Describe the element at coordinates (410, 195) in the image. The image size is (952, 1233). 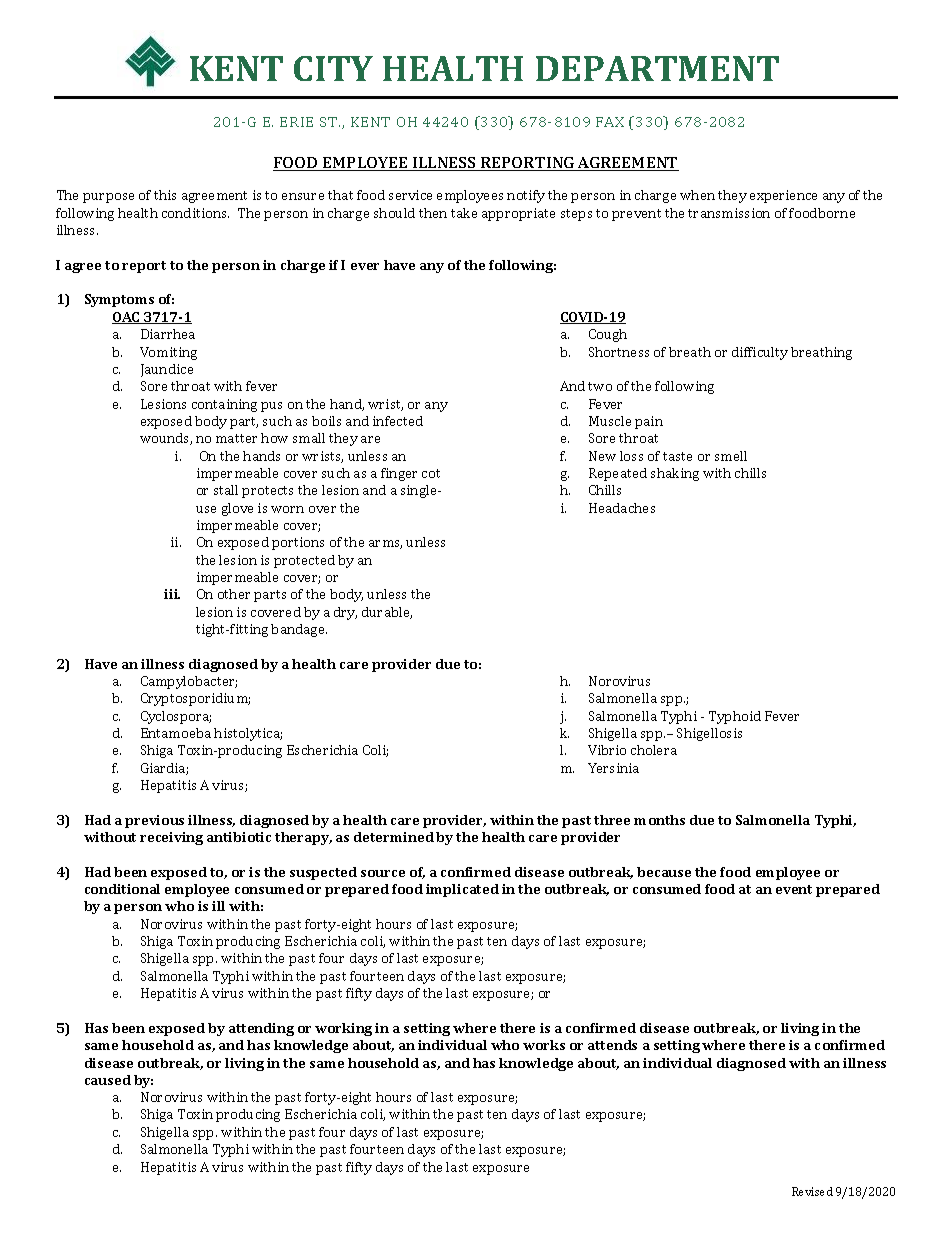
I see `service` at that location.
